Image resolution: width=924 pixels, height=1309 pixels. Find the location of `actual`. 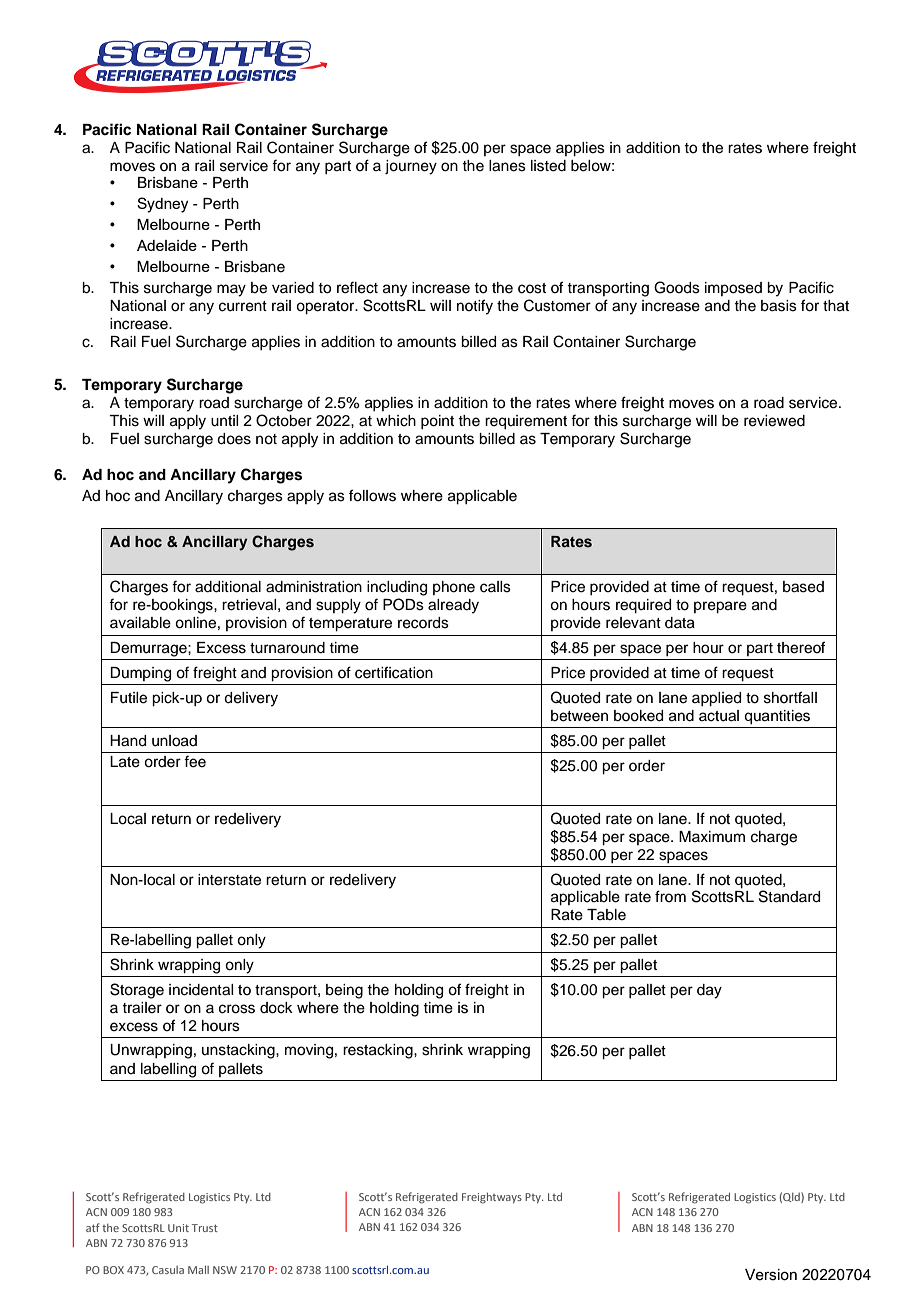

actual is located at coordinates (719, 716).
